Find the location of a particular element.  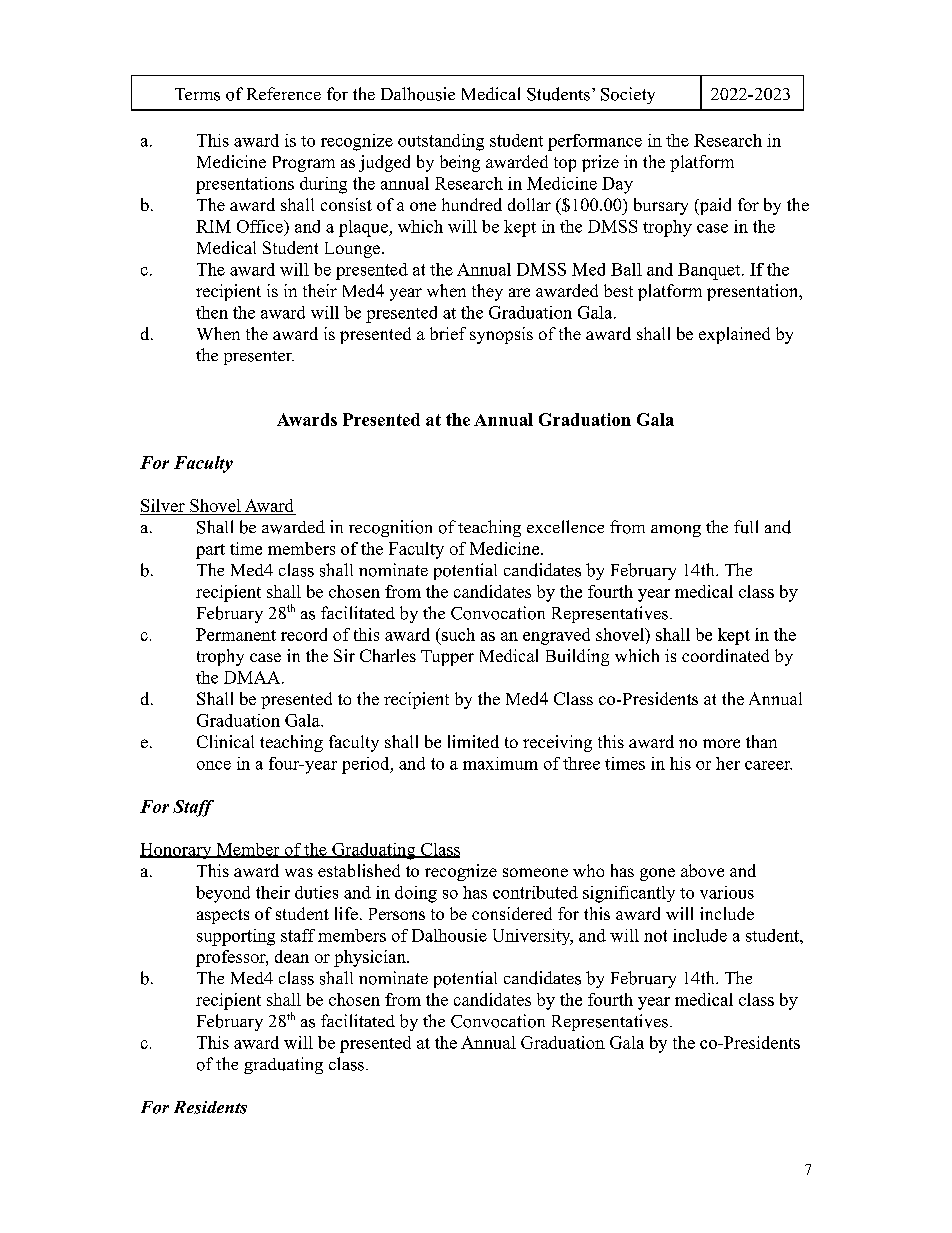

limited is located at coordinates (473, 741).
